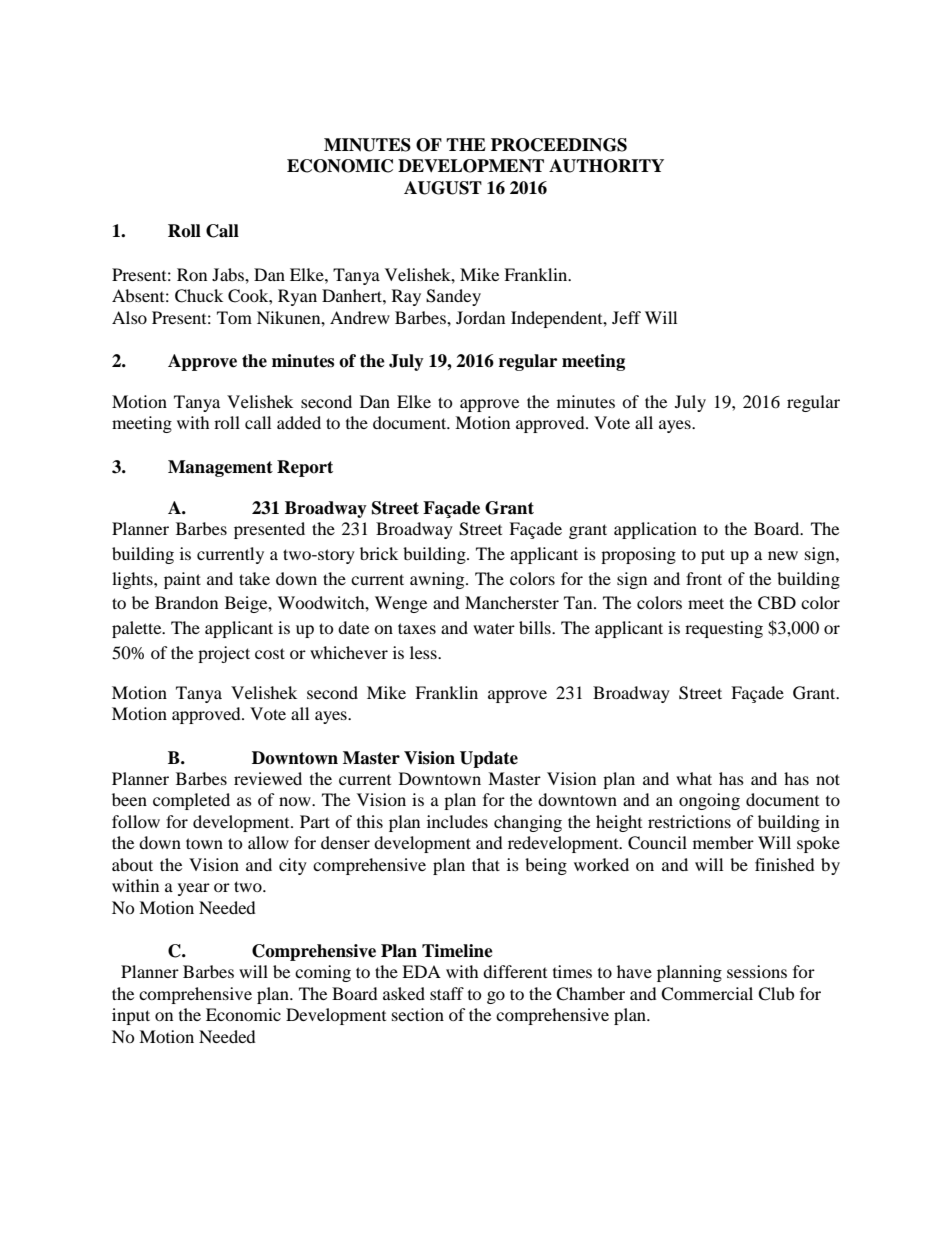 The image size is (952, 1233). What do you see at coordinates (199, 296) in the screenshot?
I see `Chuck` at bounding box center [199, 296].
